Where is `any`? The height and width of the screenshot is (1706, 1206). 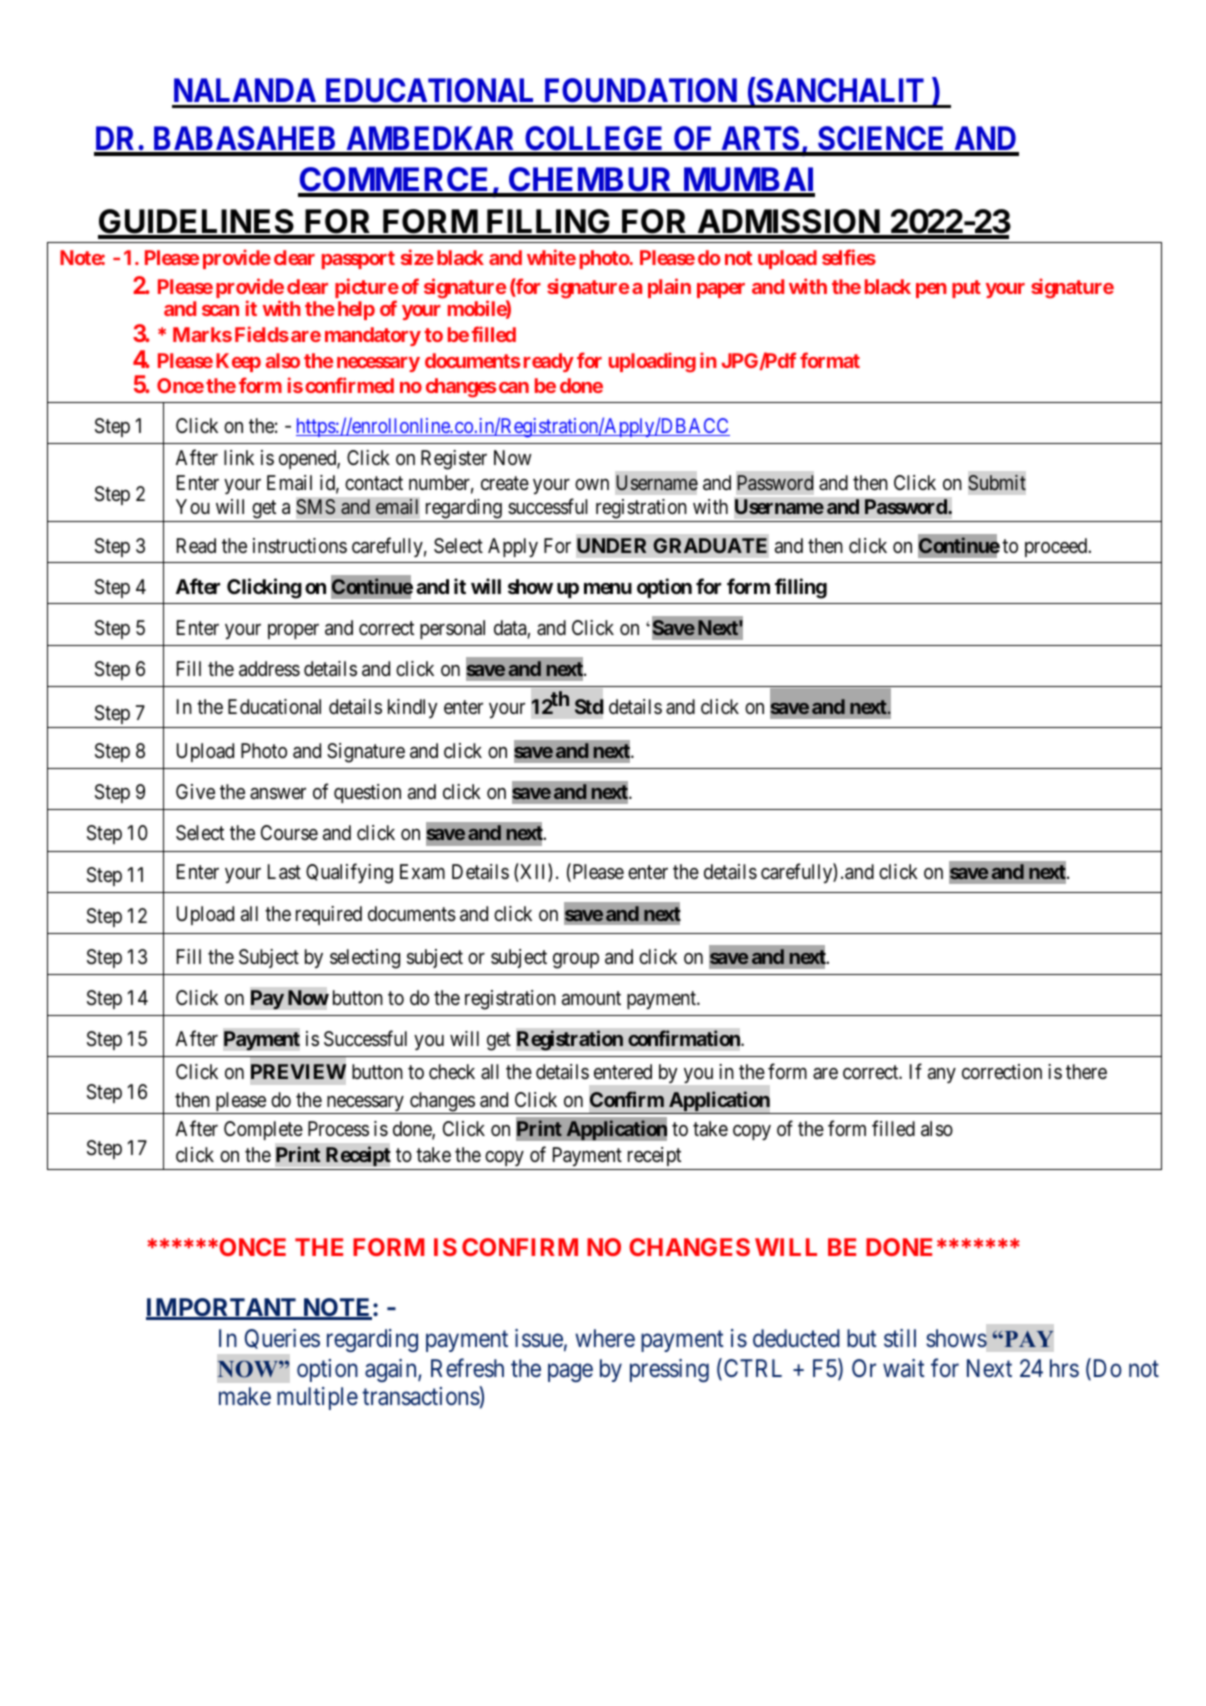 any is located at coordinates (942, 1075).
